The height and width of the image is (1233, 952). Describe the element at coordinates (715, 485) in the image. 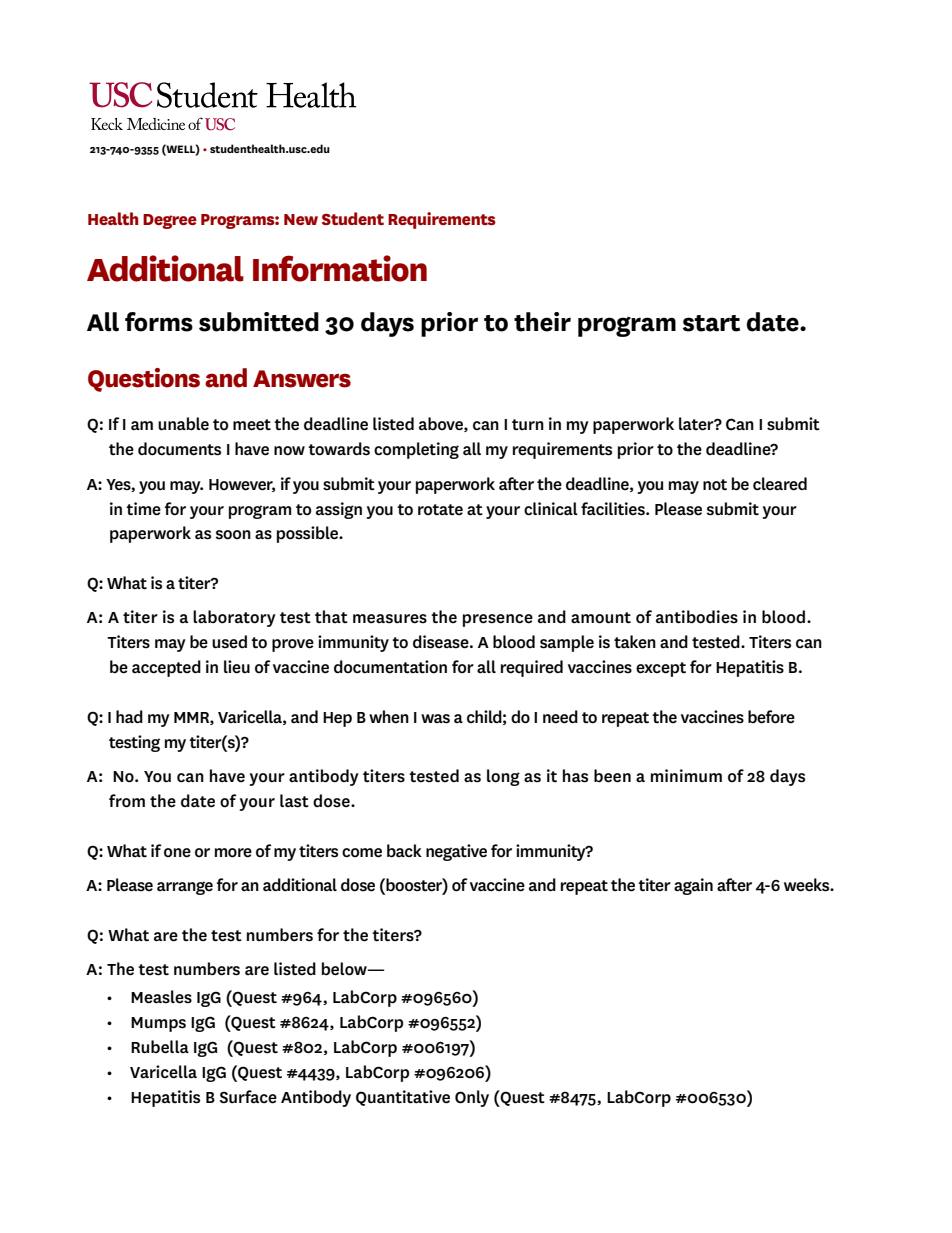

I see `not` at that location.
